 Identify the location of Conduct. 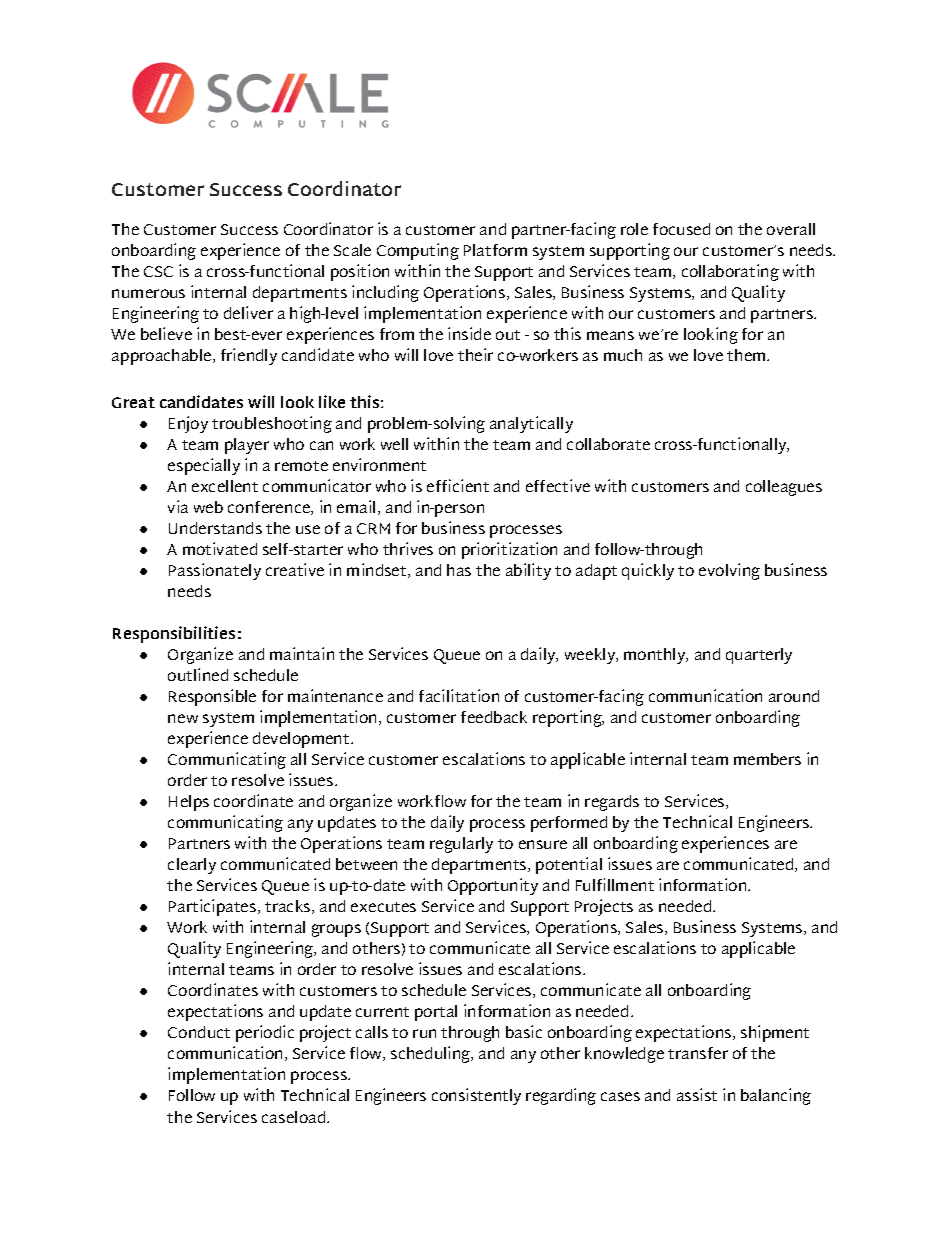
(199, 1032).
